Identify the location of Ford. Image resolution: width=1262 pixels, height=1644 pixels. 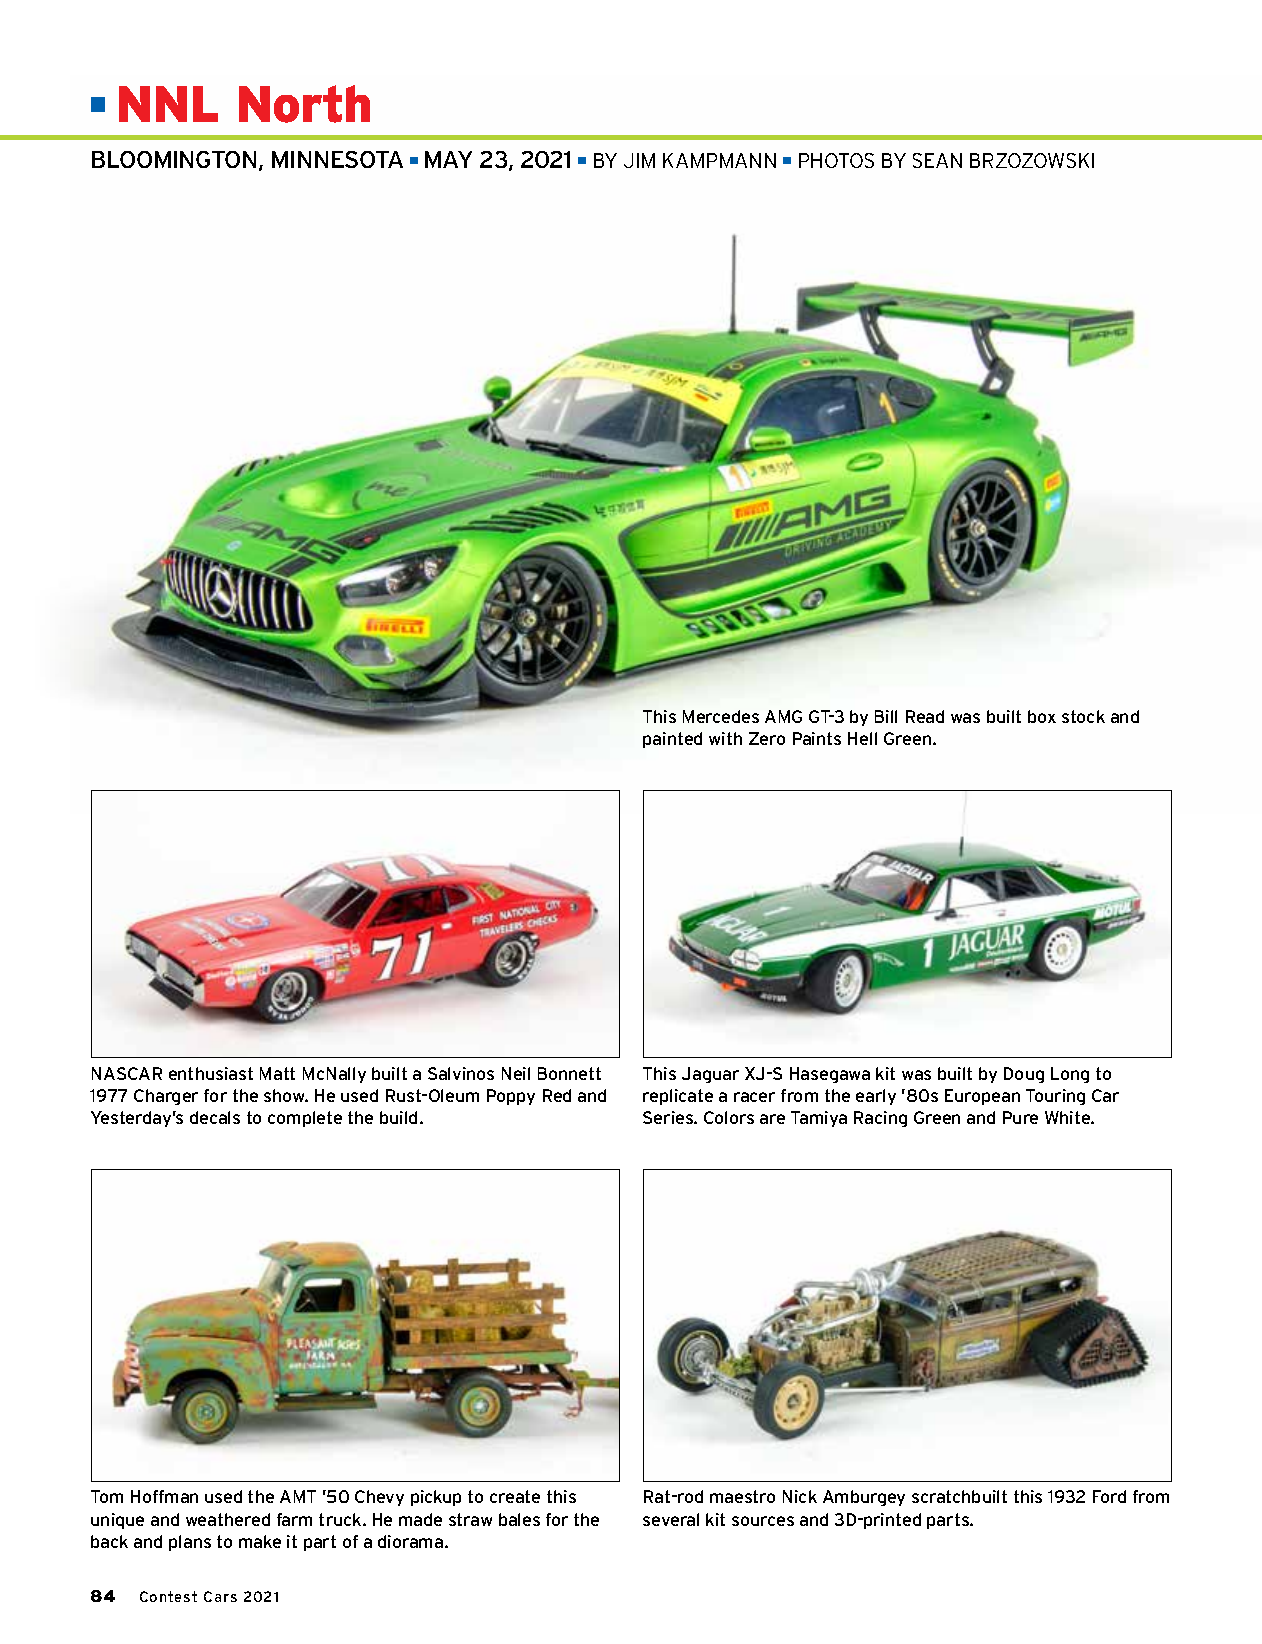
(1109, 1496).
